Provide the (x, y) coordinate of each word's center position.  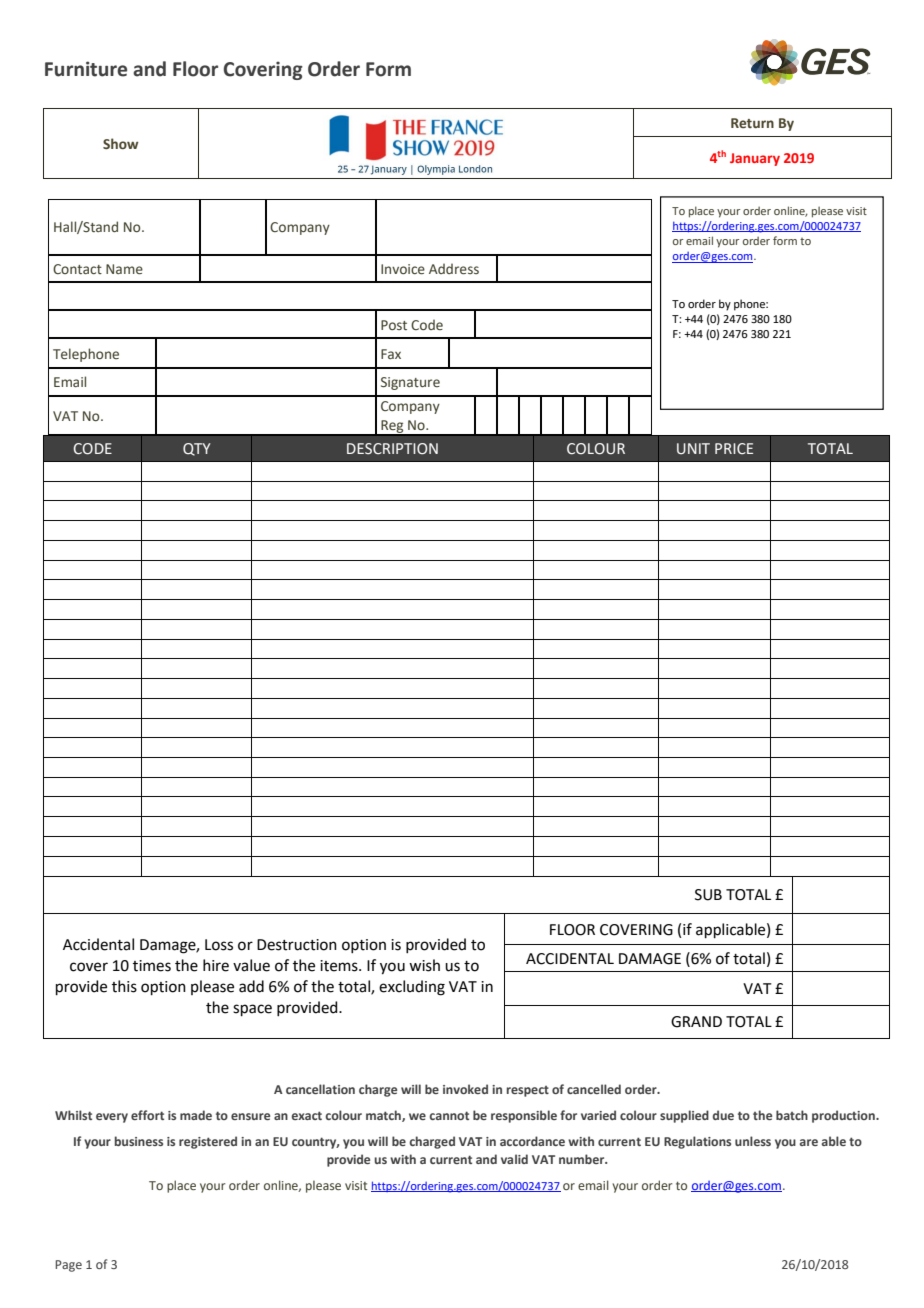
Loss (219, 945)
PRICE (734, 449)
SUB (708, 895)
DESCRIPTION (392, 449)
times (152, 966)
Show (121, 143)
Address (454, 269)
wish (424, 965)
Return (752, 123)
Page (68, 1266)
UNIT (693, 449)
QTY (197, 449)
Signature (410, 383)
